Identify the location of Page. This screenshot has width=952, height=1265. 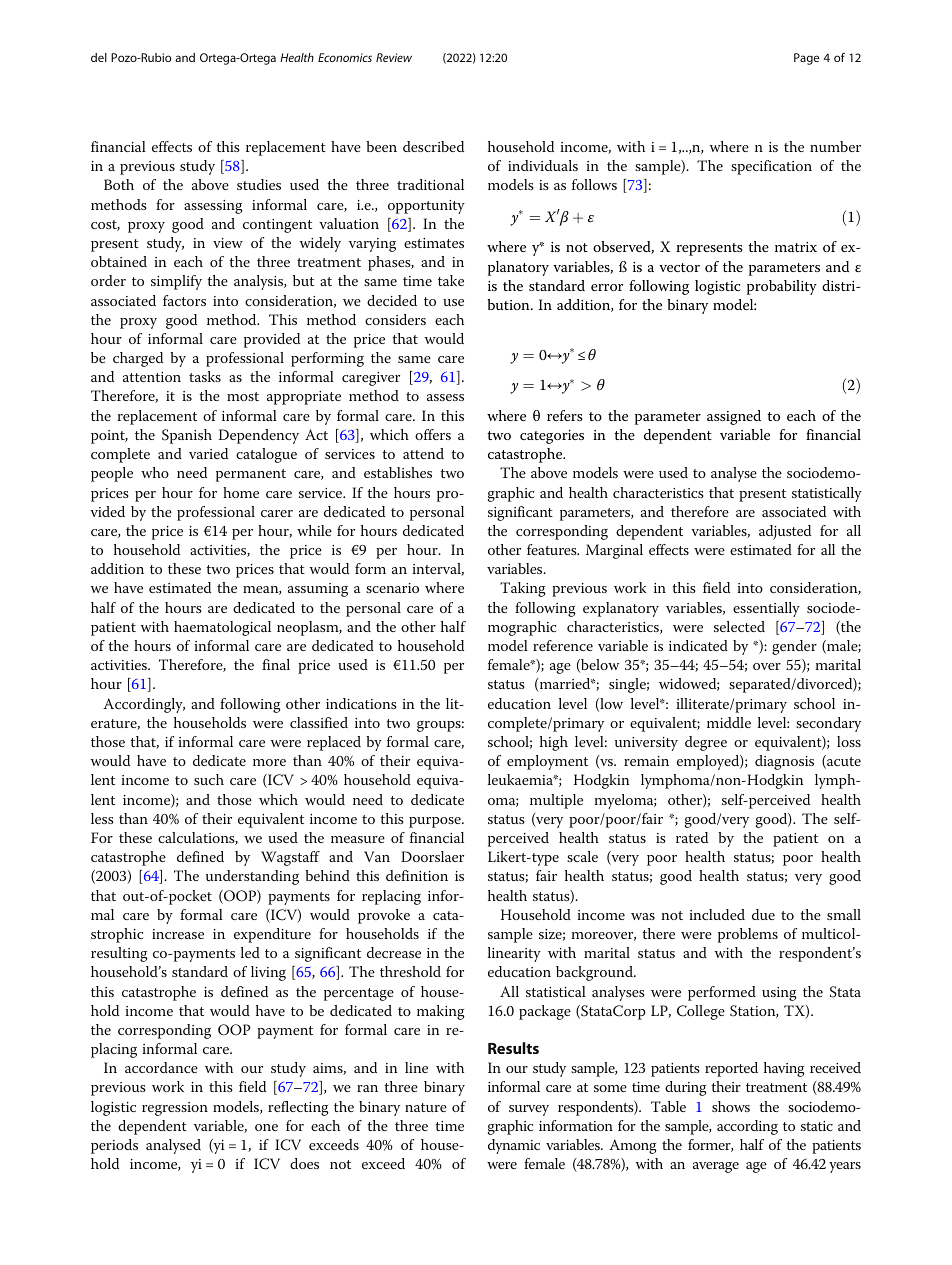
(806, 59).
